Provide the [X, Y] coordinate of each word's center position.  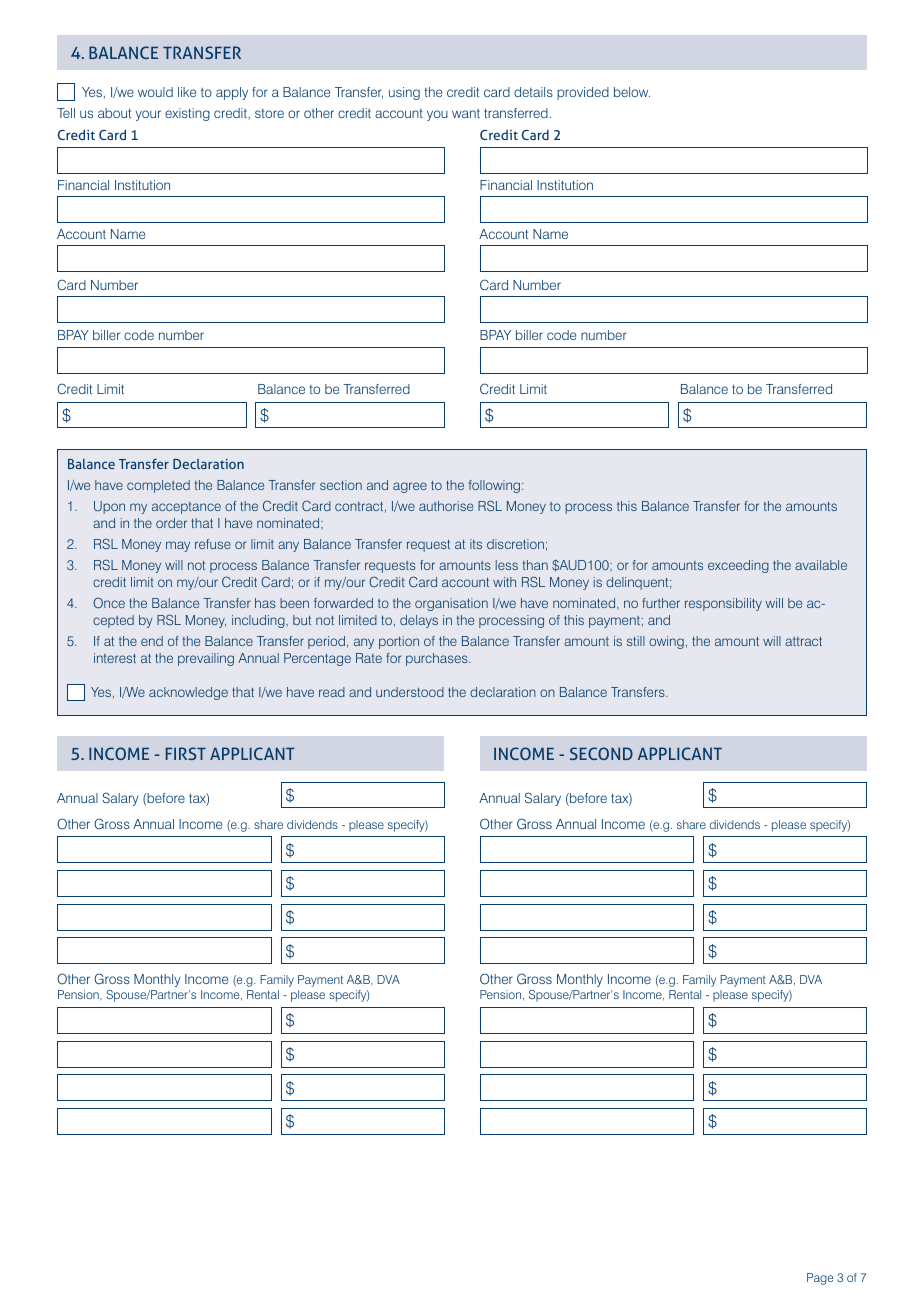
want [466, 113]
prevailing [206, 659]
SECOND [601, 753]
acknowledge [188, 693]
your [148, 115]
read [332, 692]
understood [410, 692]
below [632, 92]
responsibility [723, 604]
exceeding [738, 566]
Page [820, 1279]
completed [158, 486]
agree [410, 487]
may [178, 546]
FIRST [186, 753]
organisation [451, 604]
